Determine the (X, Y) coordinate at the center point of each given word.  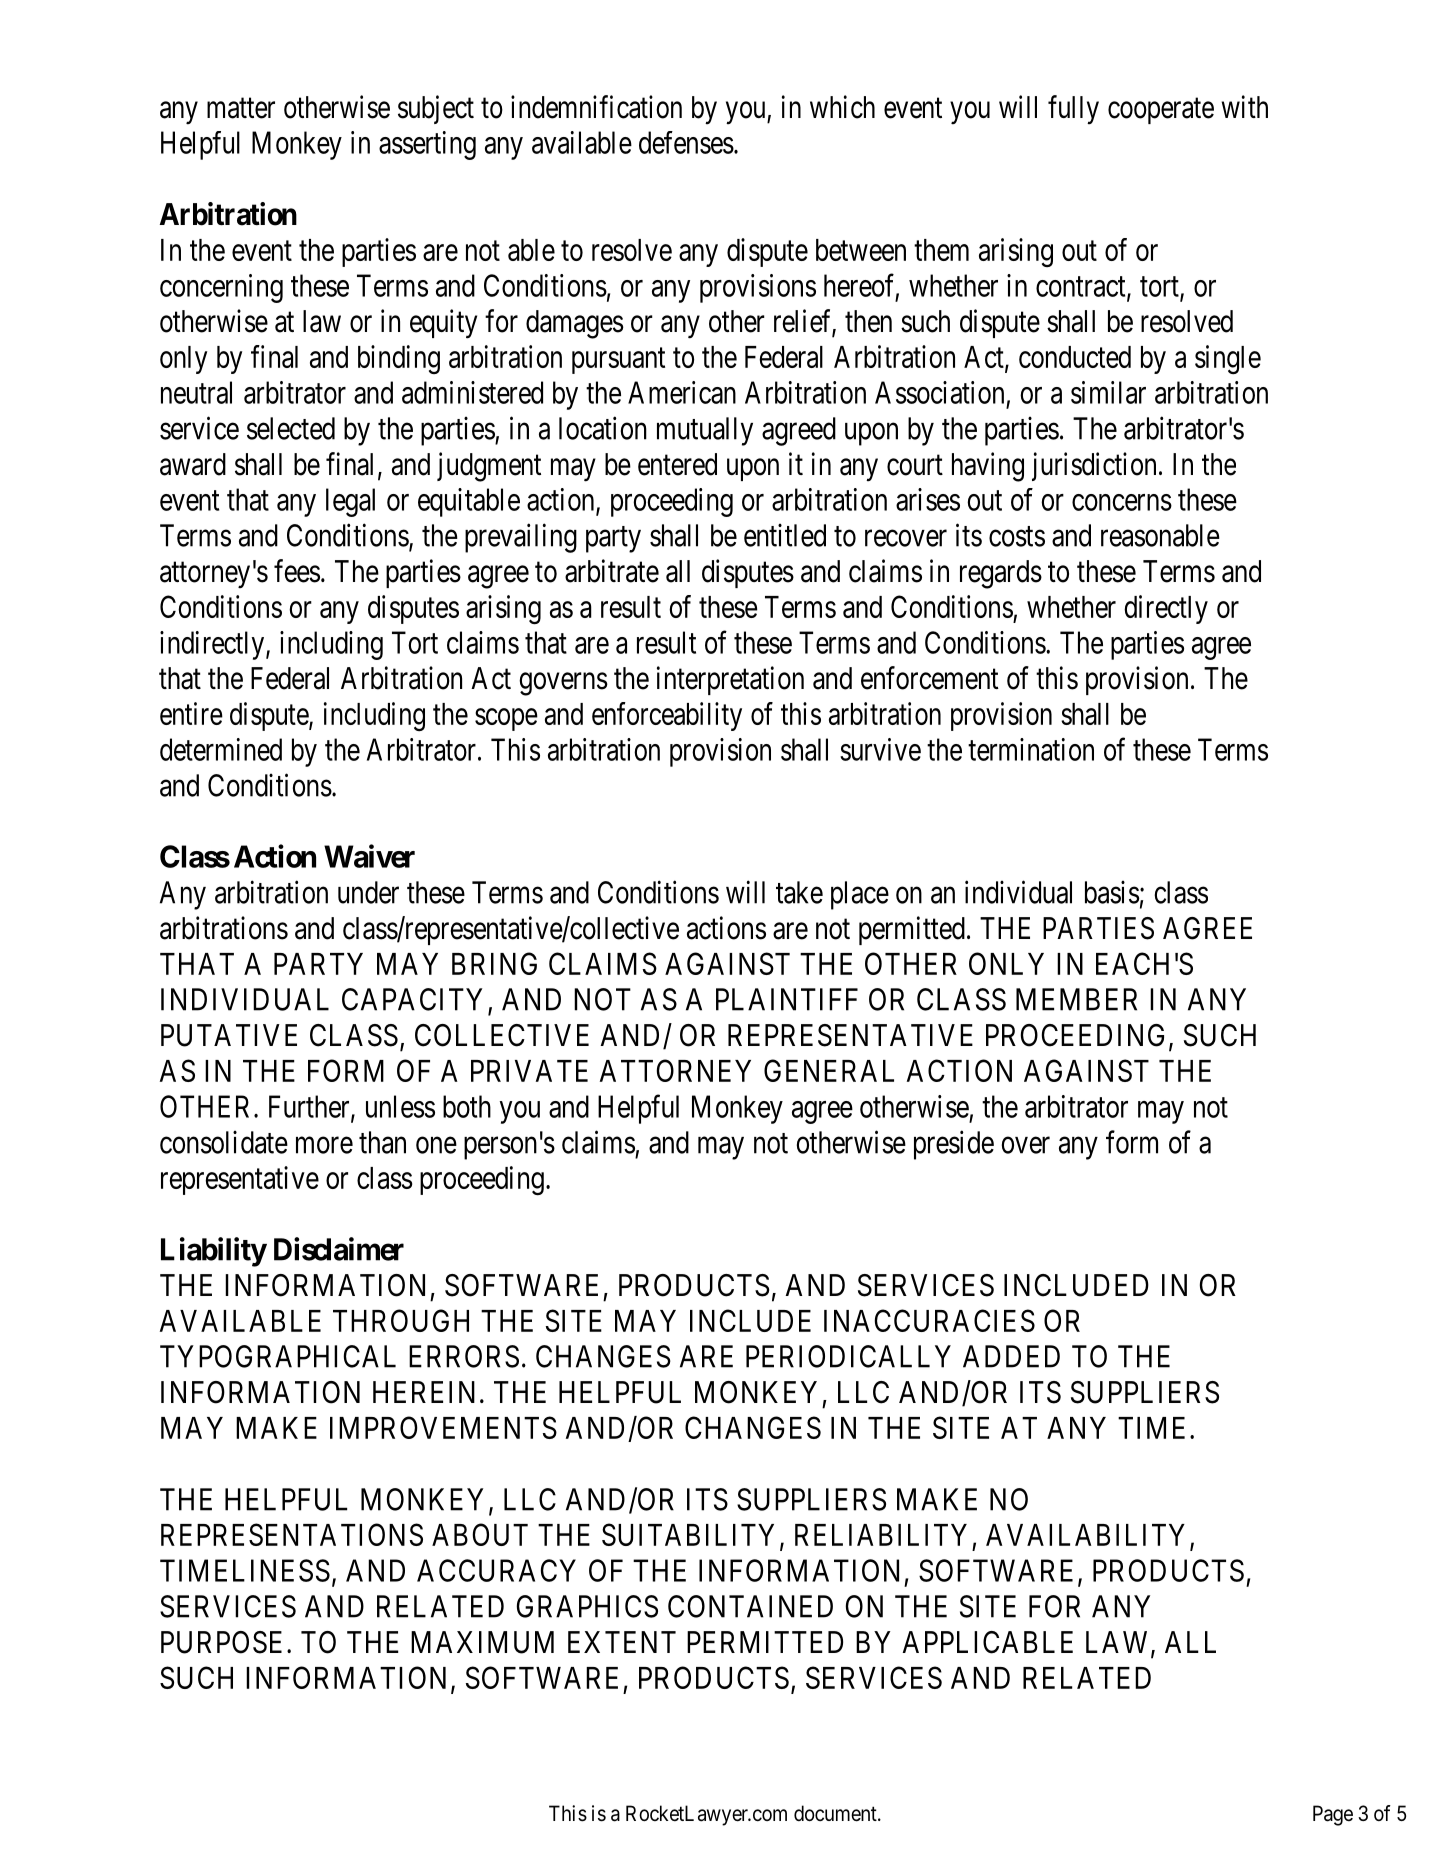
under (368, 892)
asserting (427, 145)
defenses (686, 142)
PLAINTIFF (787, 999)
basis (1112, 892)
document (836, 1813)
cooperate (1161, 111)
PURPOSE (221, 1642)
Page (1333, 1815)
